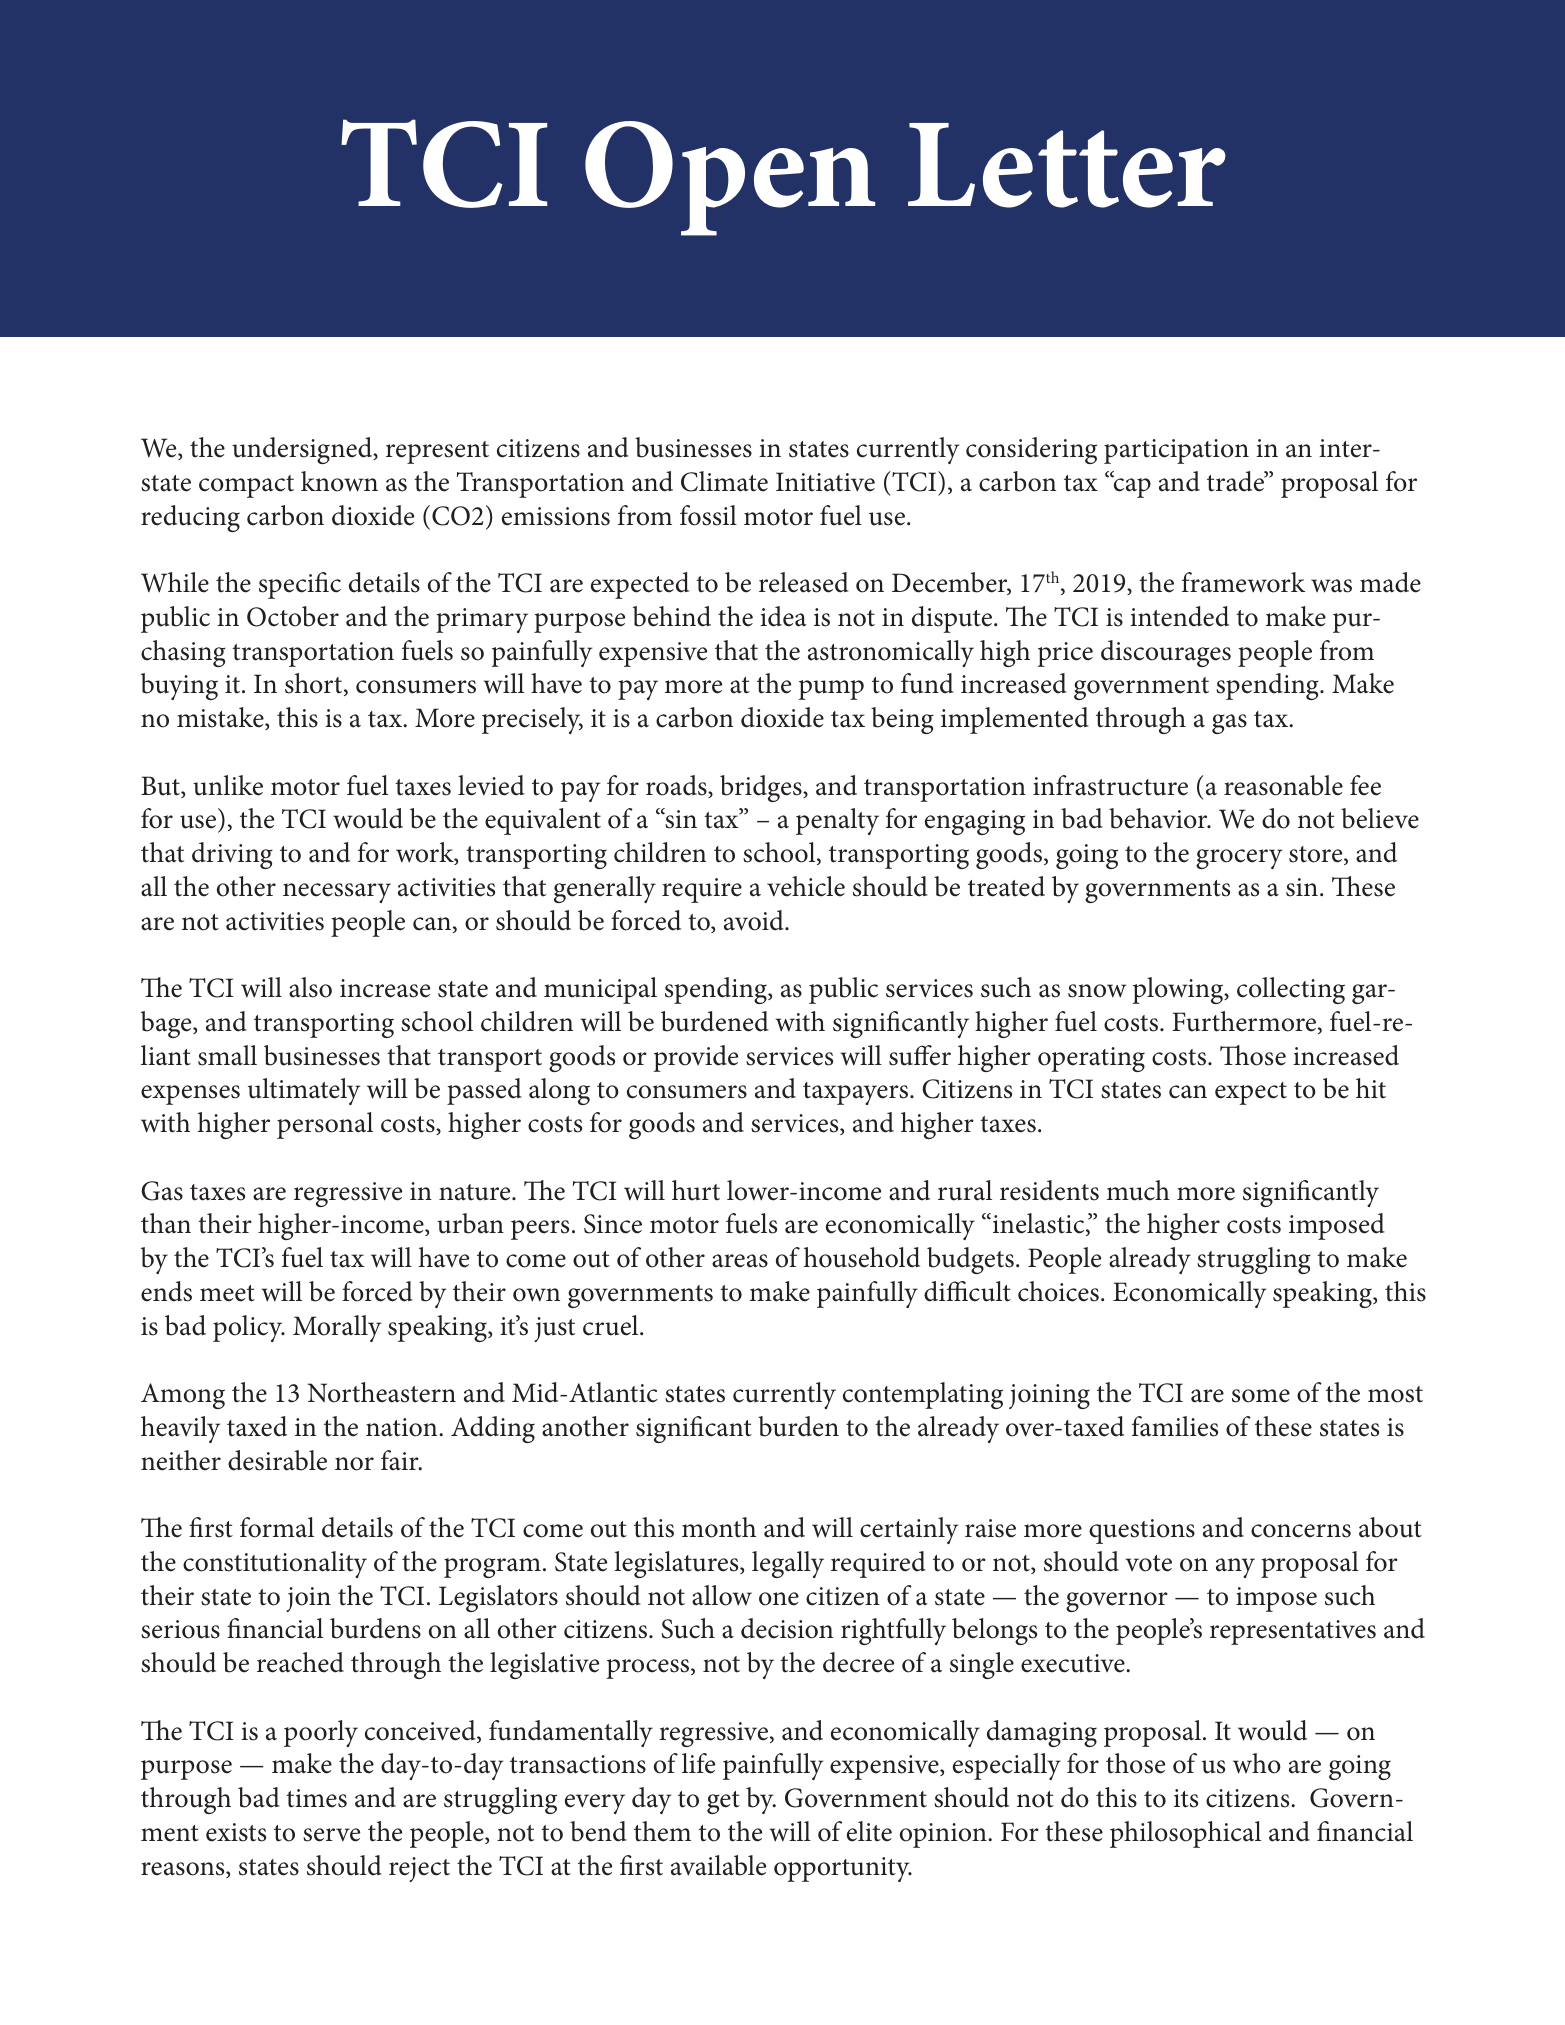 This image has width=1565, height=2025. What do you see at coordinates (228, 785) in the image?
I see `unlike` at bounding box center [228, 785].
